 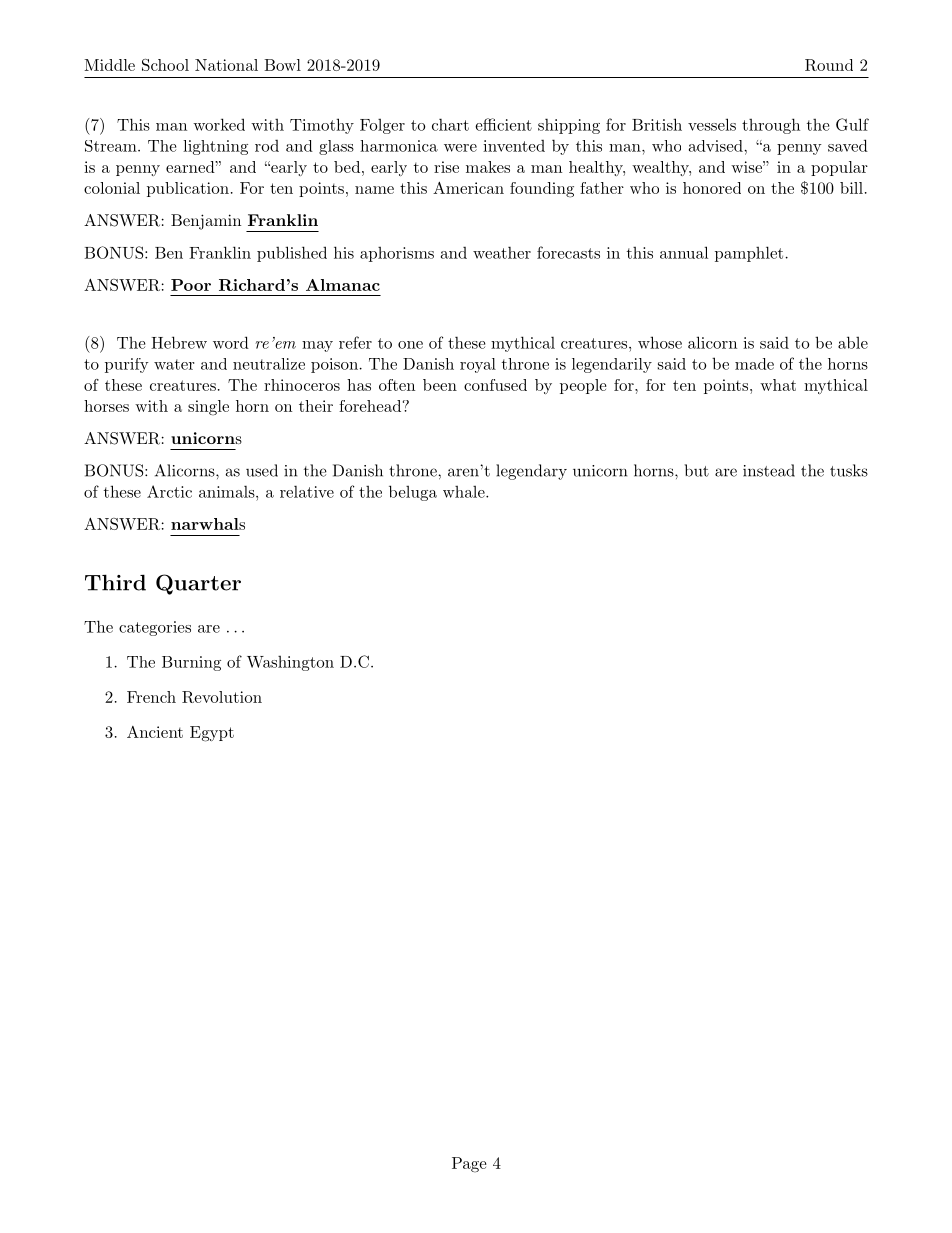 I want to click on Washington, so click(x=290, y=663).
